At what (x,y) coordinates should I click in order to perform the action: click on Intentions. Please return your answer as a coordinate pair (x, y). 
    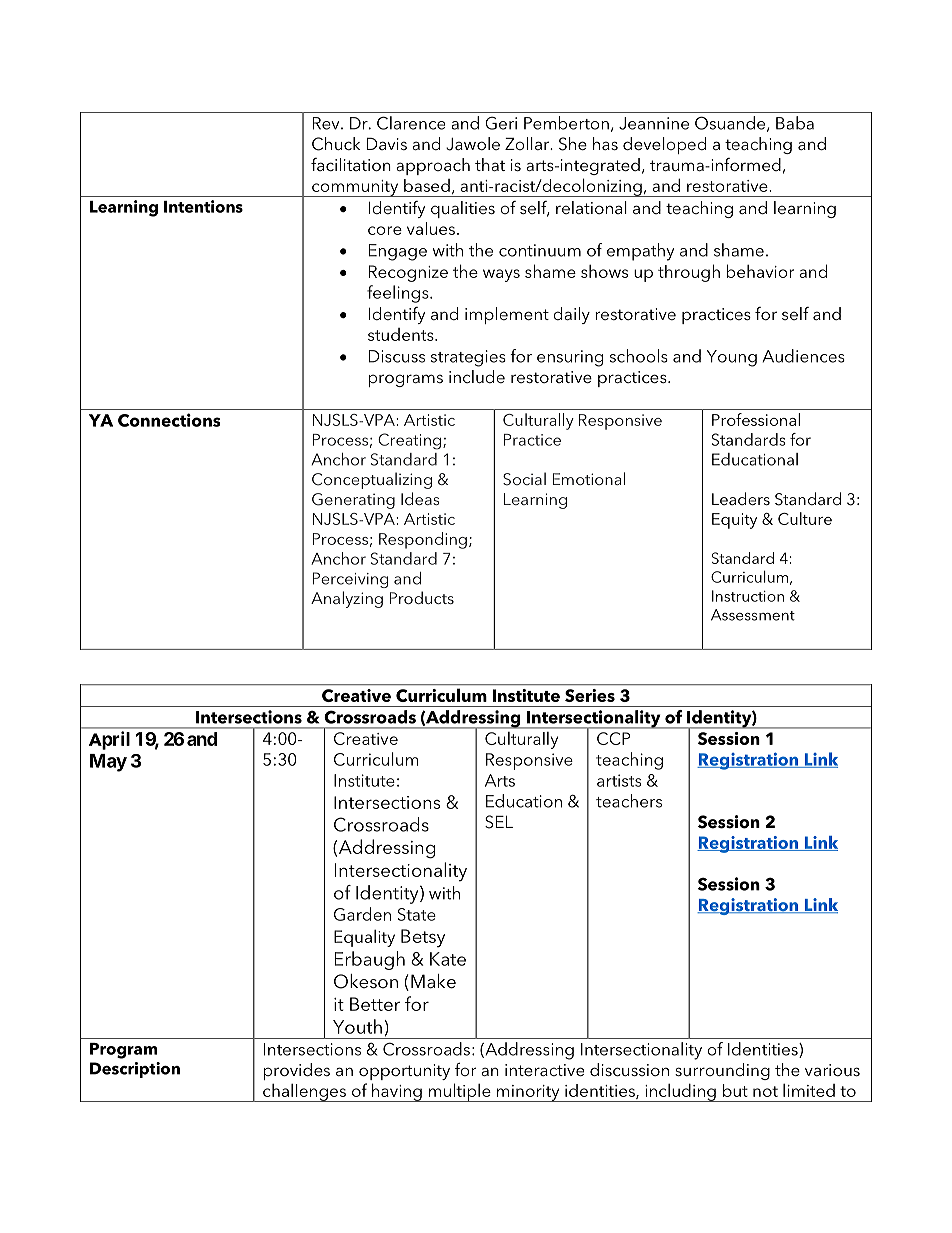
    Looking at the image, I should click on (203, 206).
